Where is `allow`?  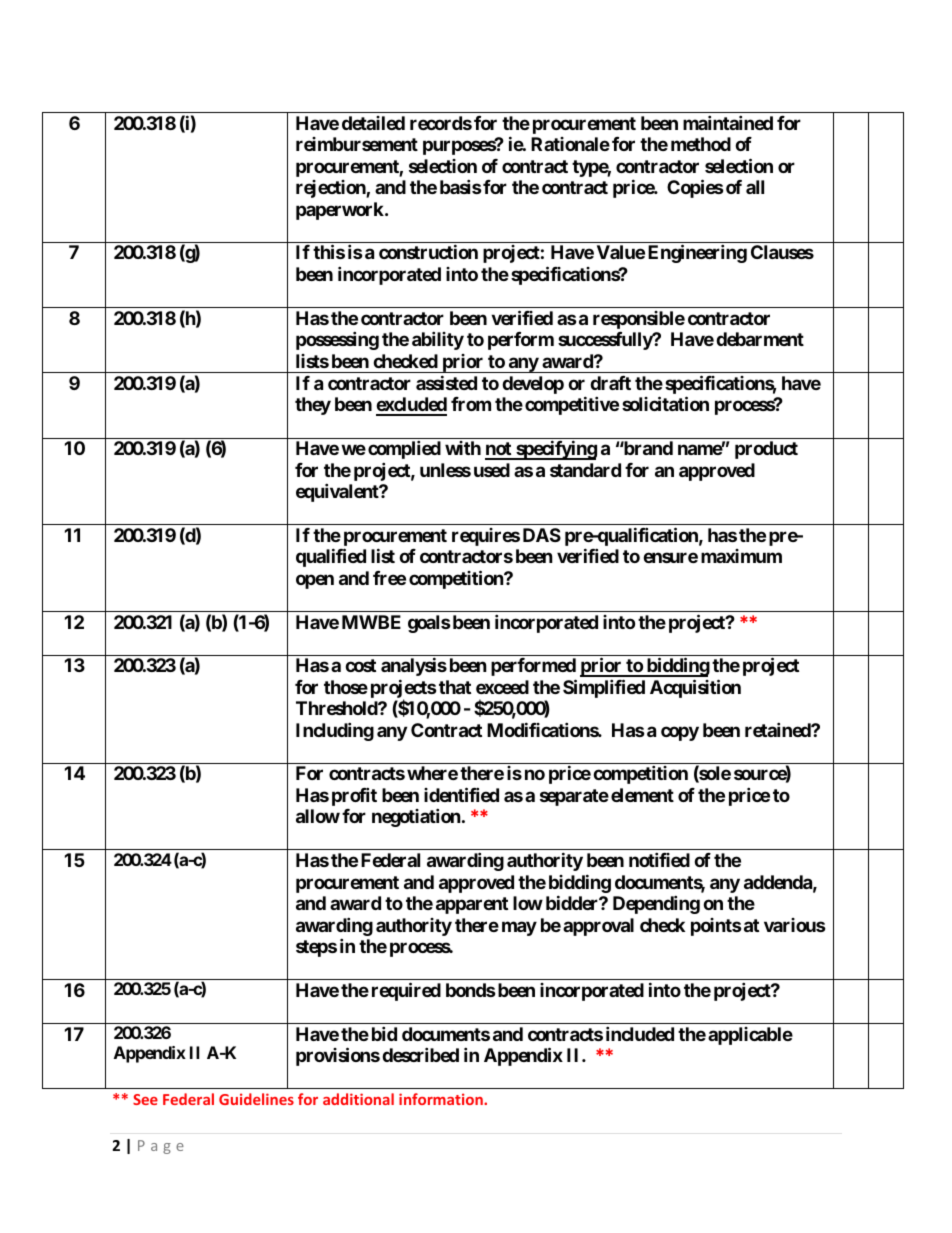
allow is located at coordinates (318, 816).
